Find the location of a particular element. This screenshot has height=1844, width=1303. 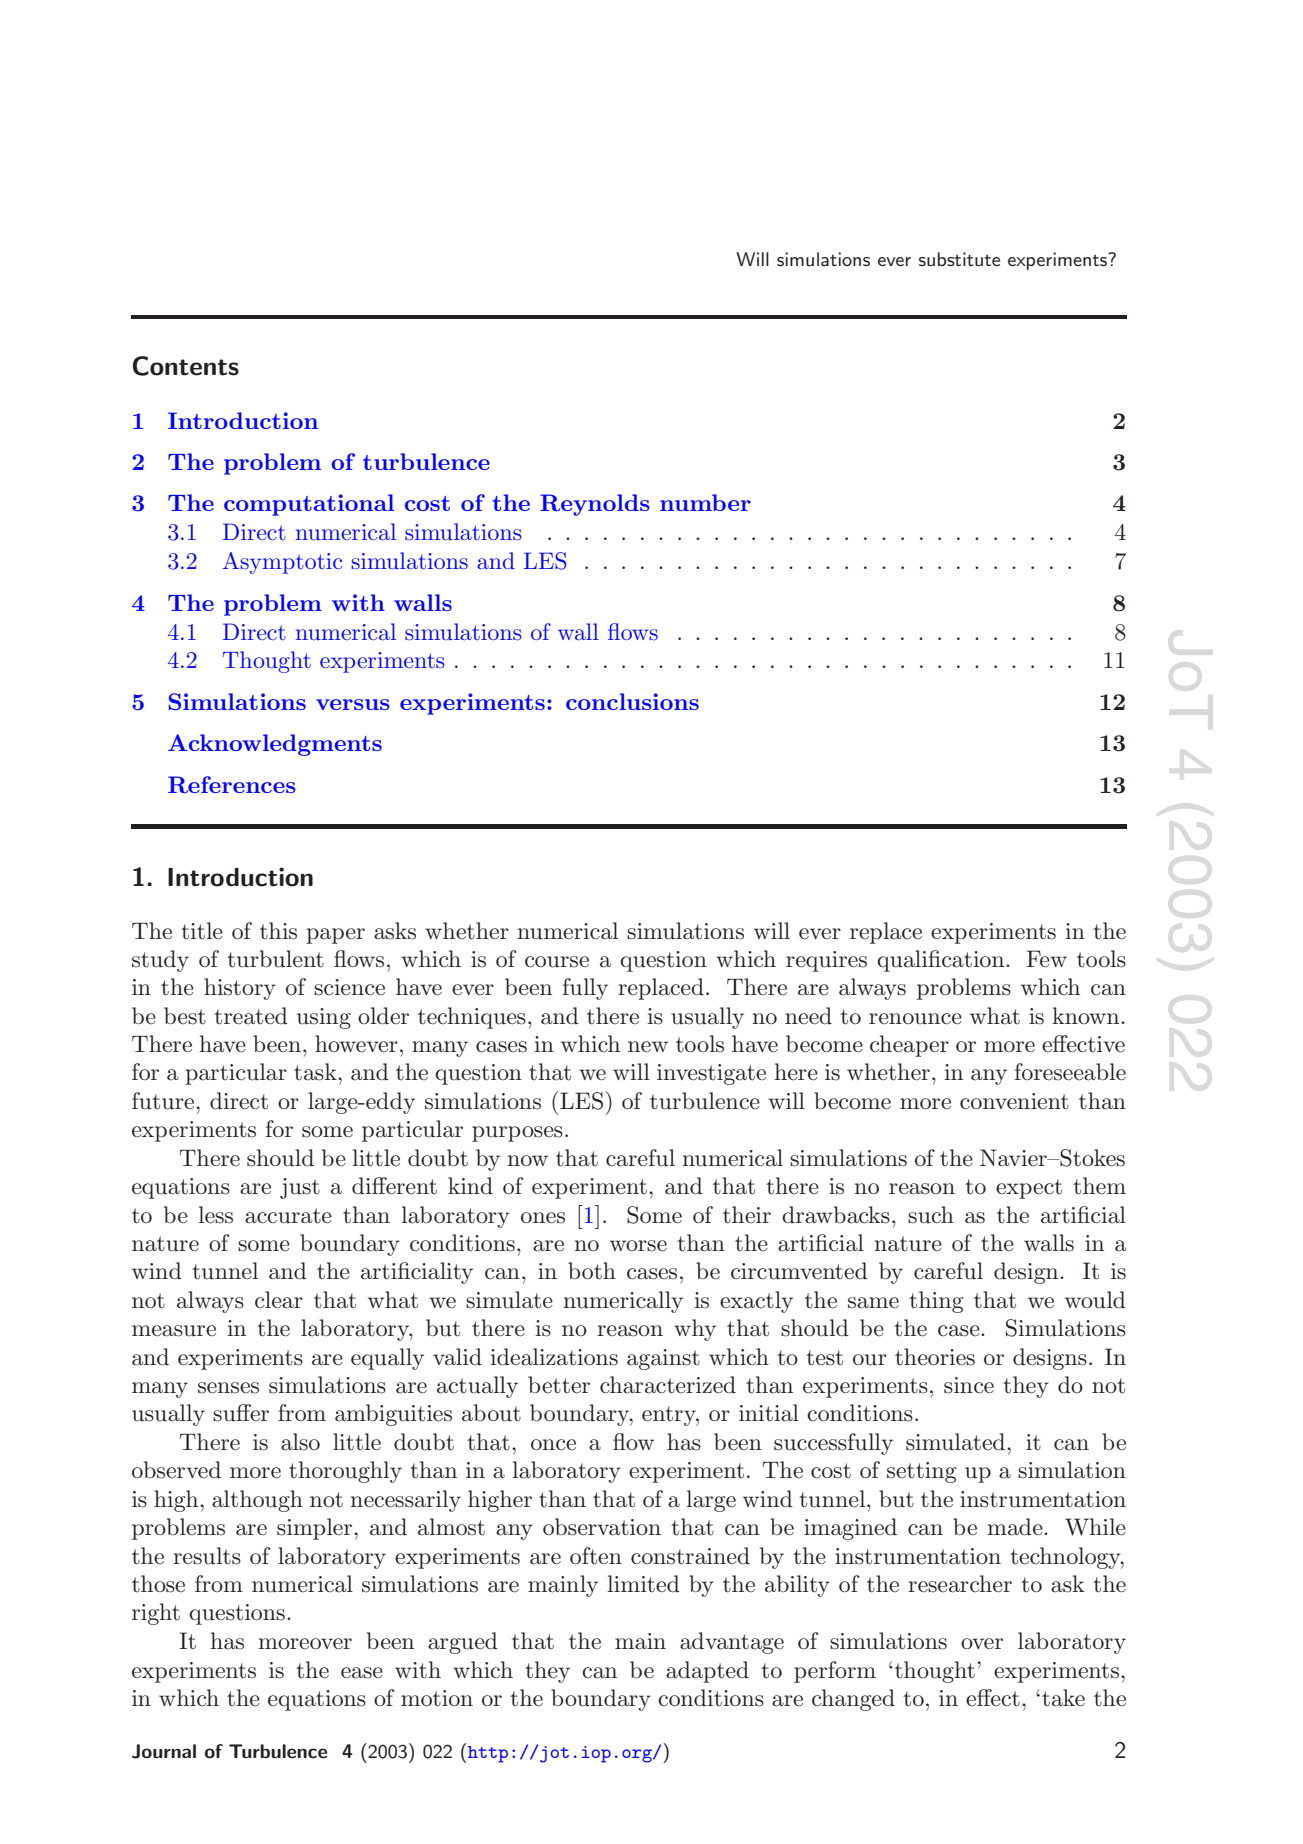

substitute is located at coordinates (959, 259).
